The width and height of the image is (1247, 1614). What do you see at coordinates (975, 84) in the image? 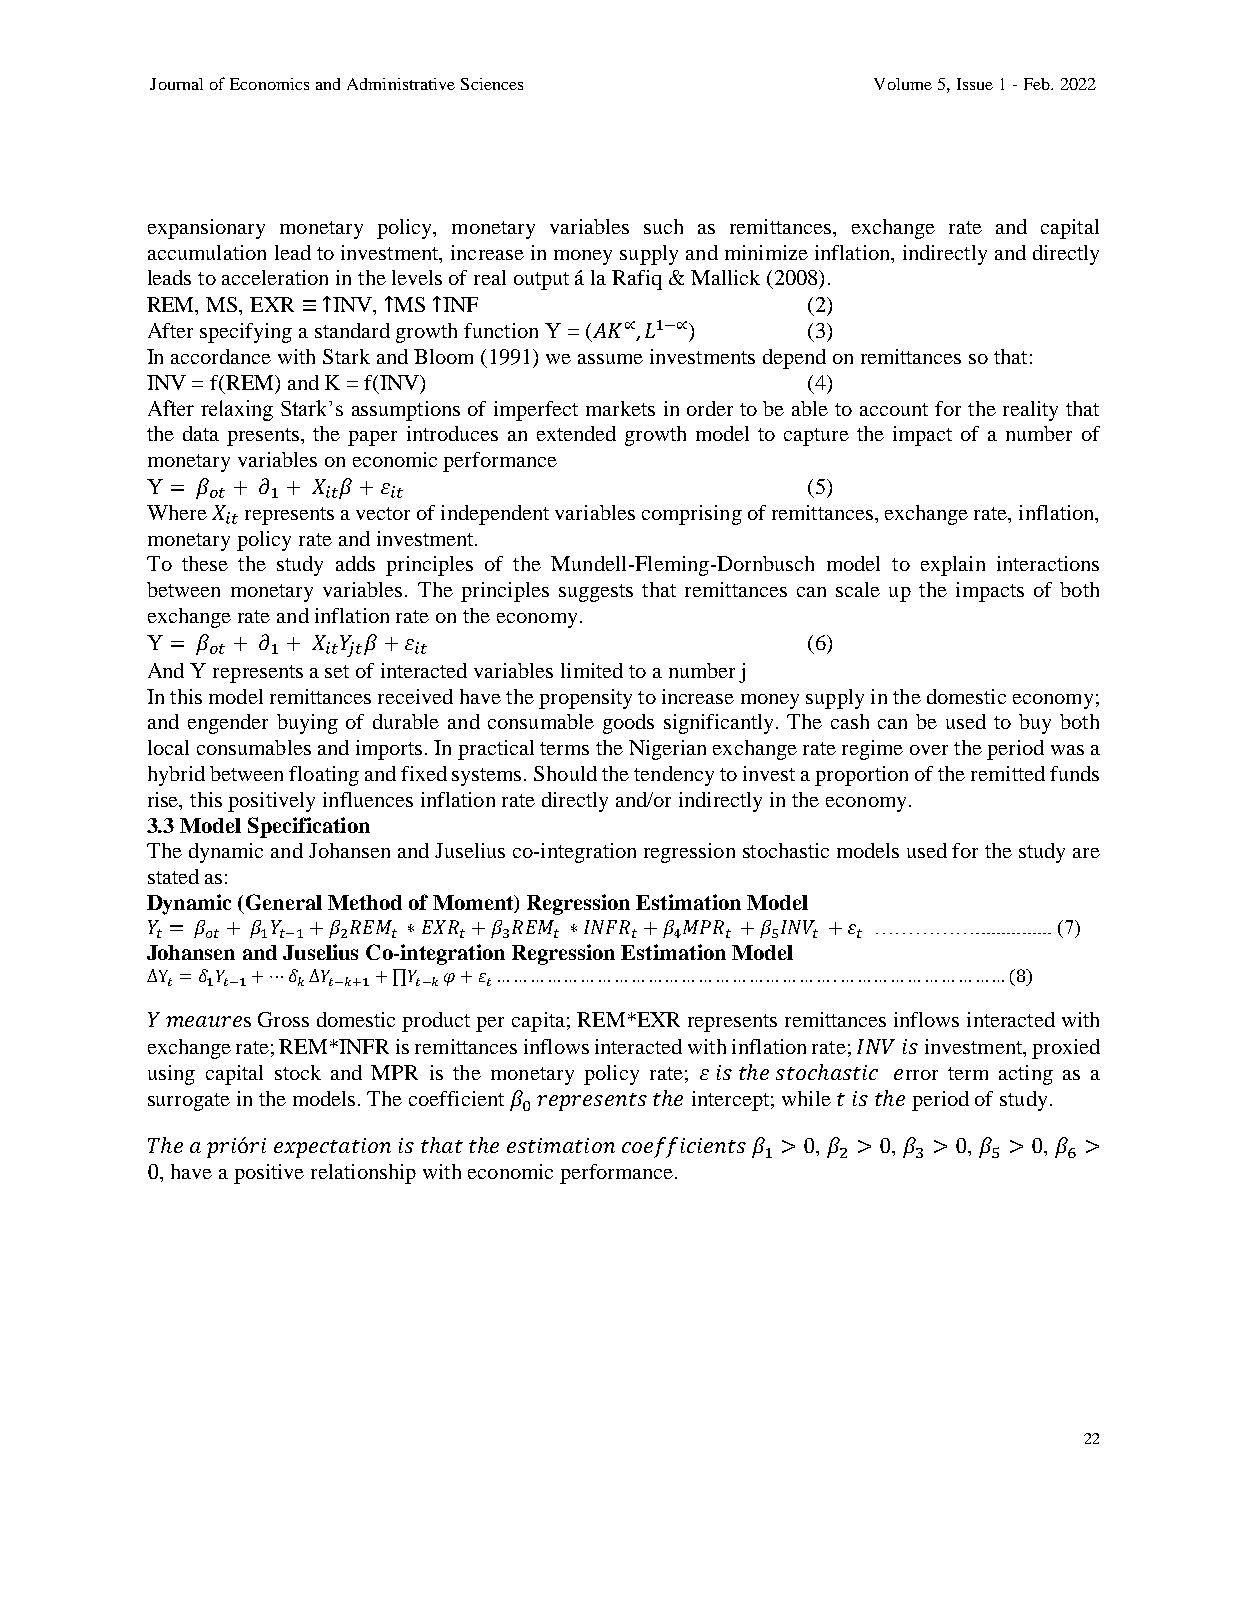
I see `Issue` at bounding box center [975, 84].
